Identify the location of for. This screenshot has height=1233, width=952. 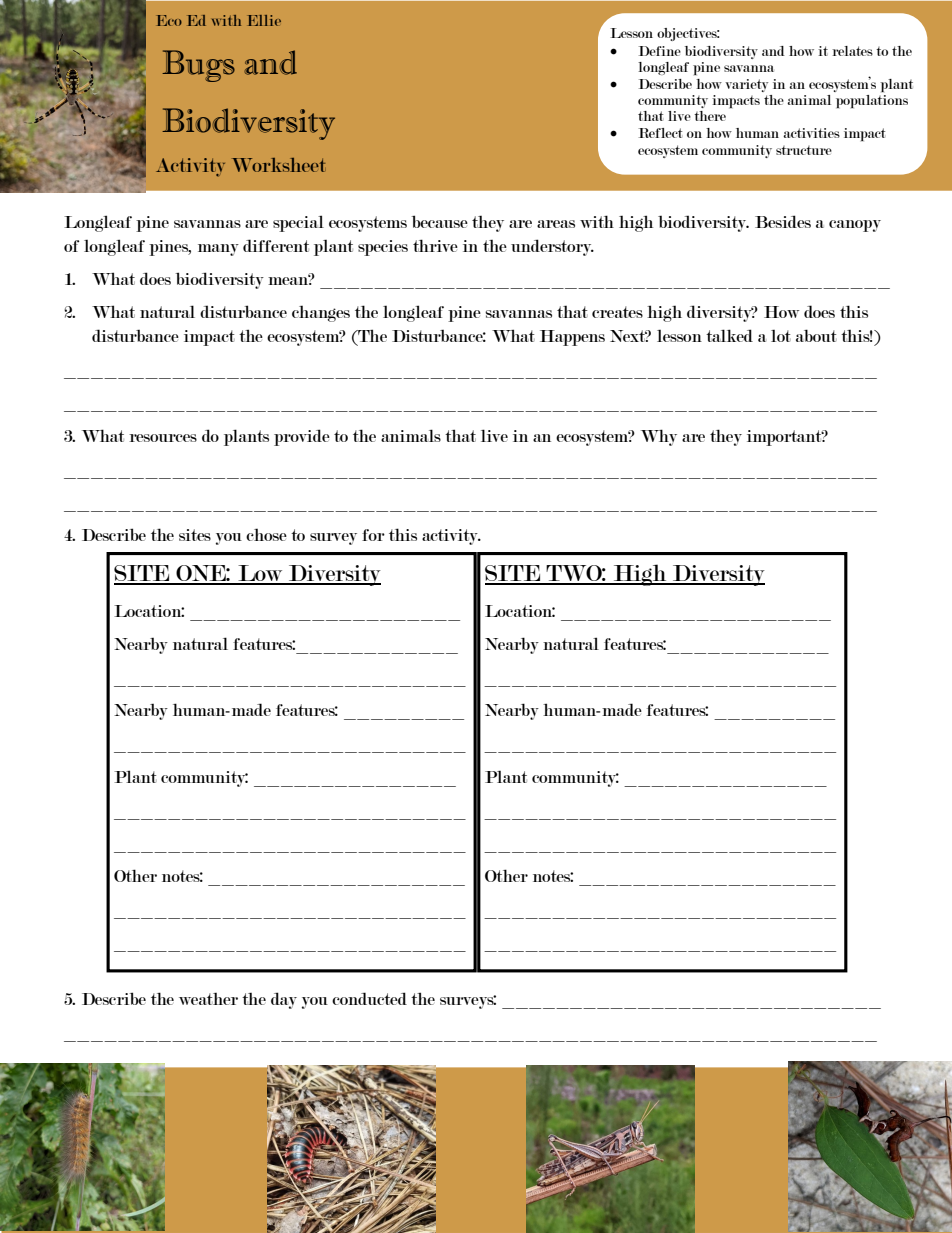
(373, 535).
